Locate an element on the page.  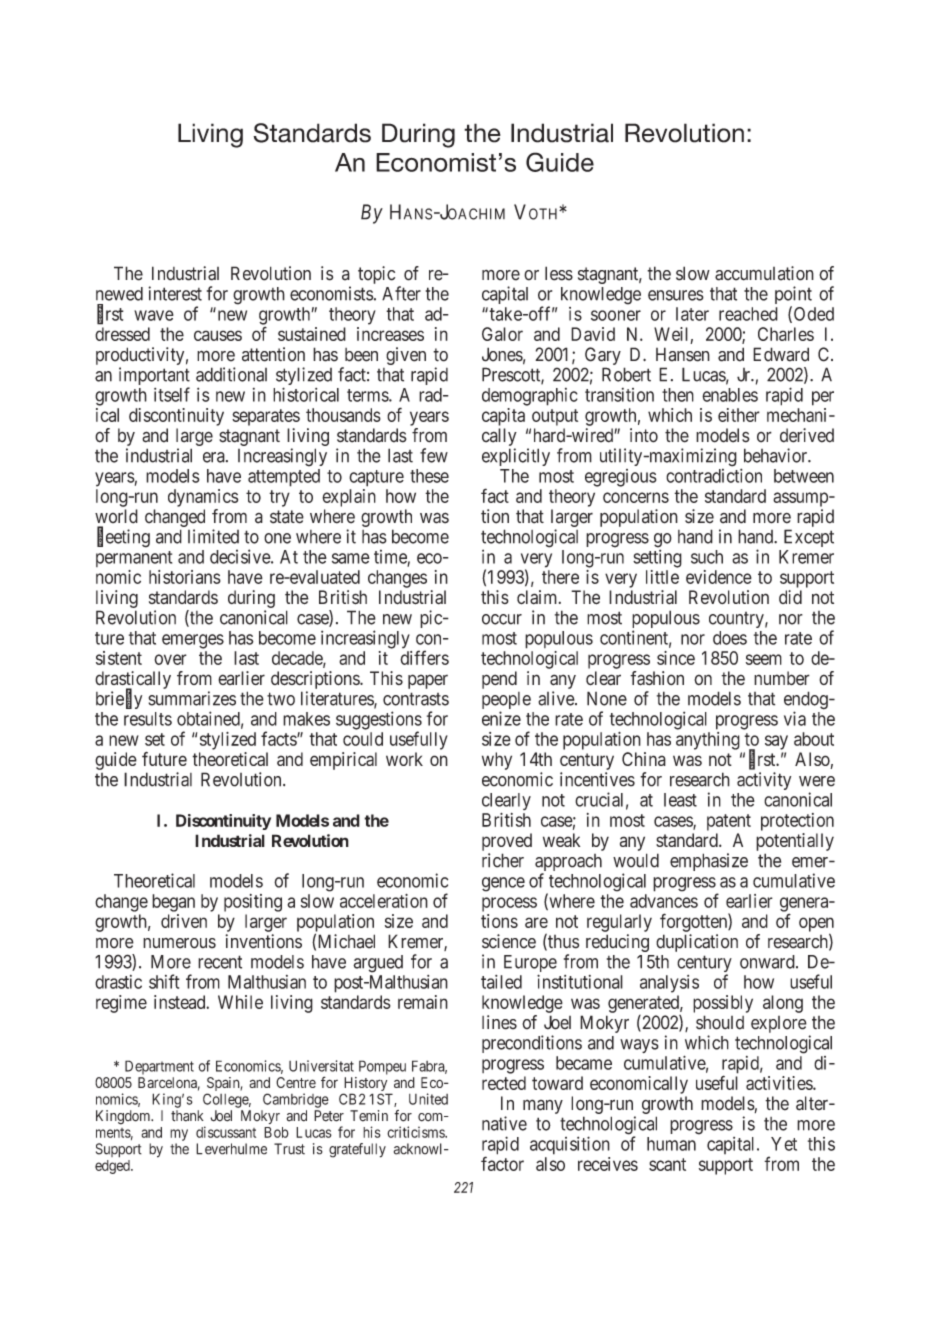
reached is located at coordinates (748, 314).
